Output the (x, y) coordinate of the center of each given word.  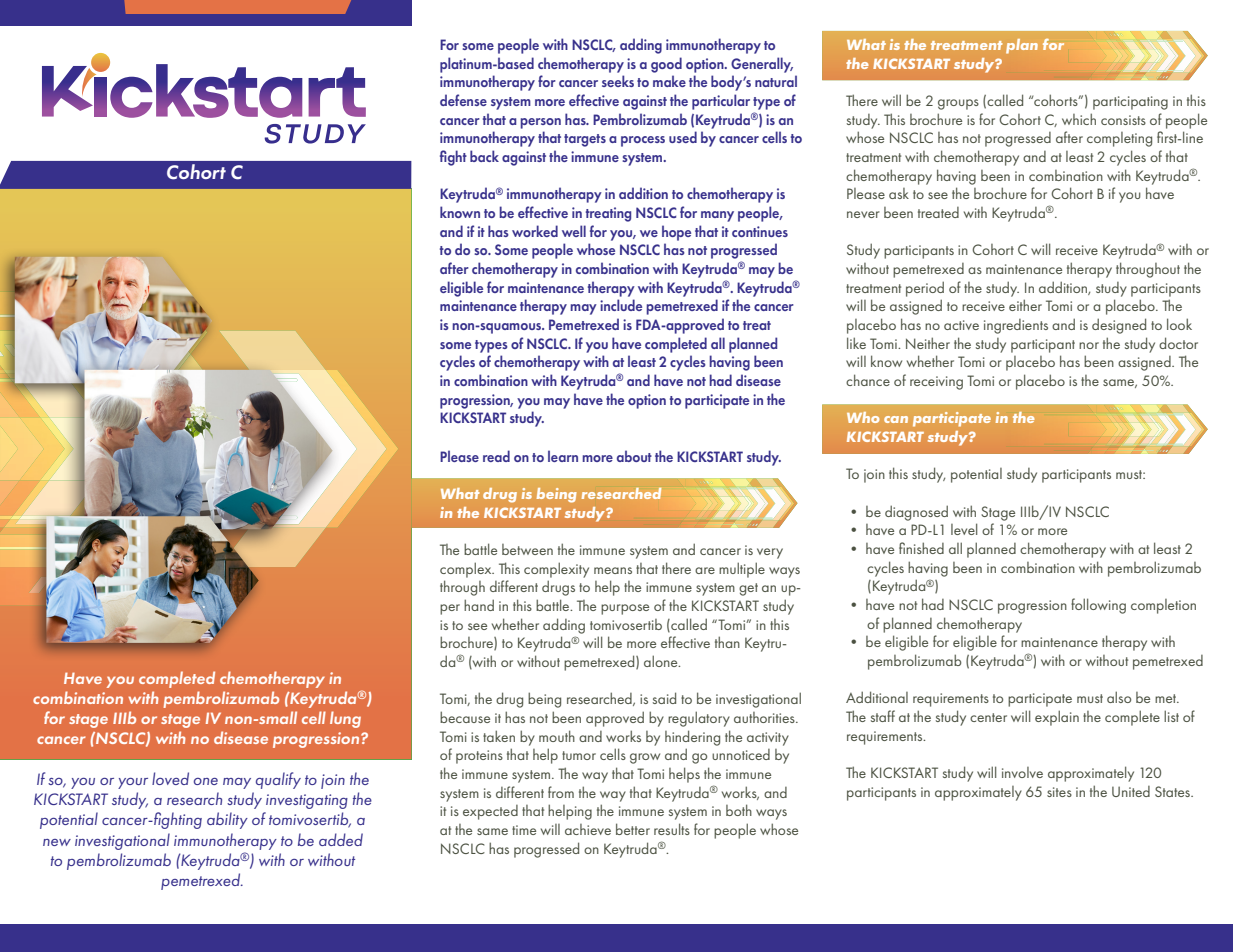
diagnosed (916, 513)
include (621, 305)
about (634, 456)
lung (345, 719)
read (496, 456)
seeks (618, 81)
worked (535, 231)
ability (227, 820)
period (925, 289)
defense (463, 100)
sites (1059, 792)
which (1079, 119)
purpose (625, 609)
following (1098, 606)
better (633, 829)
